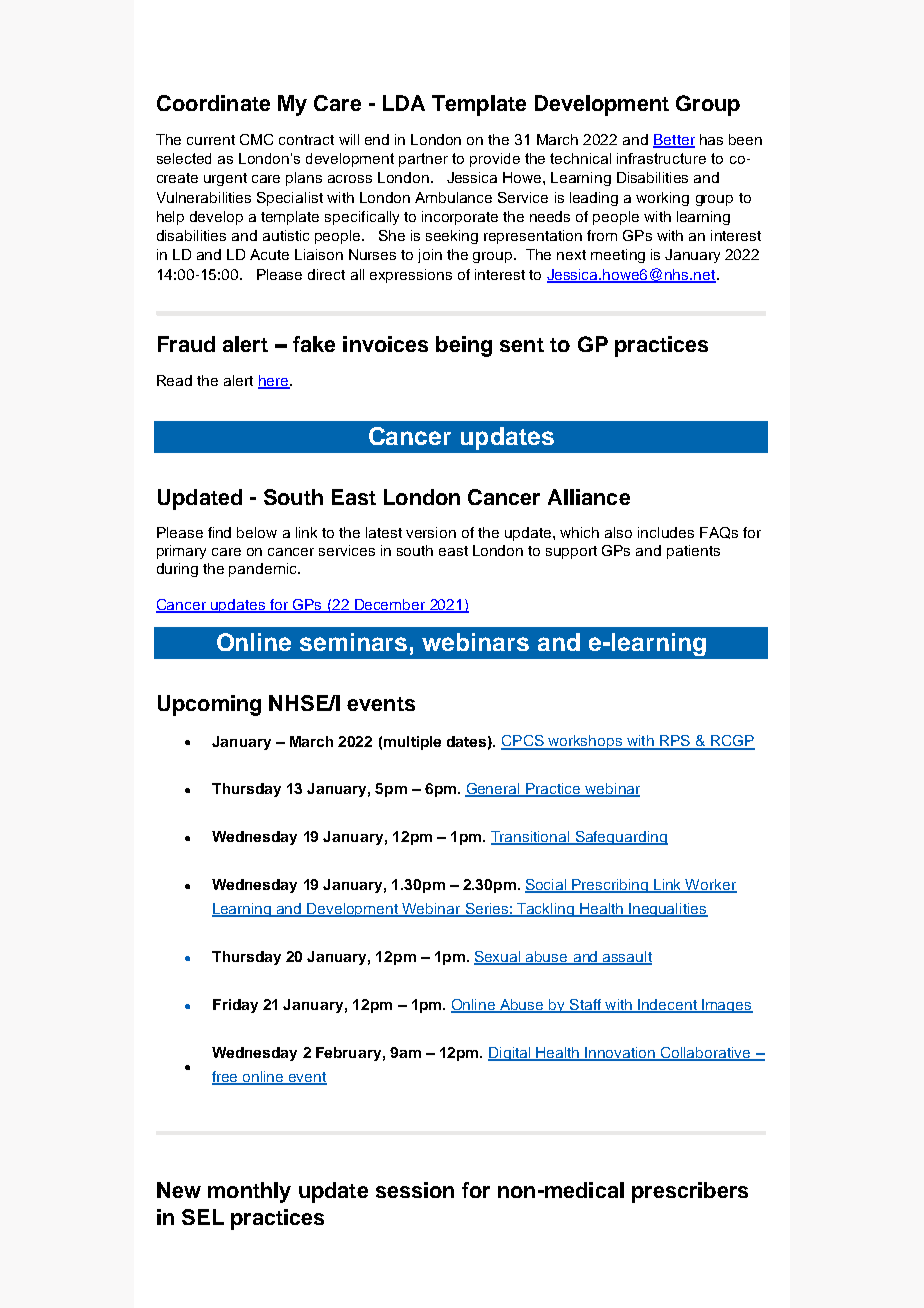  I want to click on RPS, so click(675, 742).
